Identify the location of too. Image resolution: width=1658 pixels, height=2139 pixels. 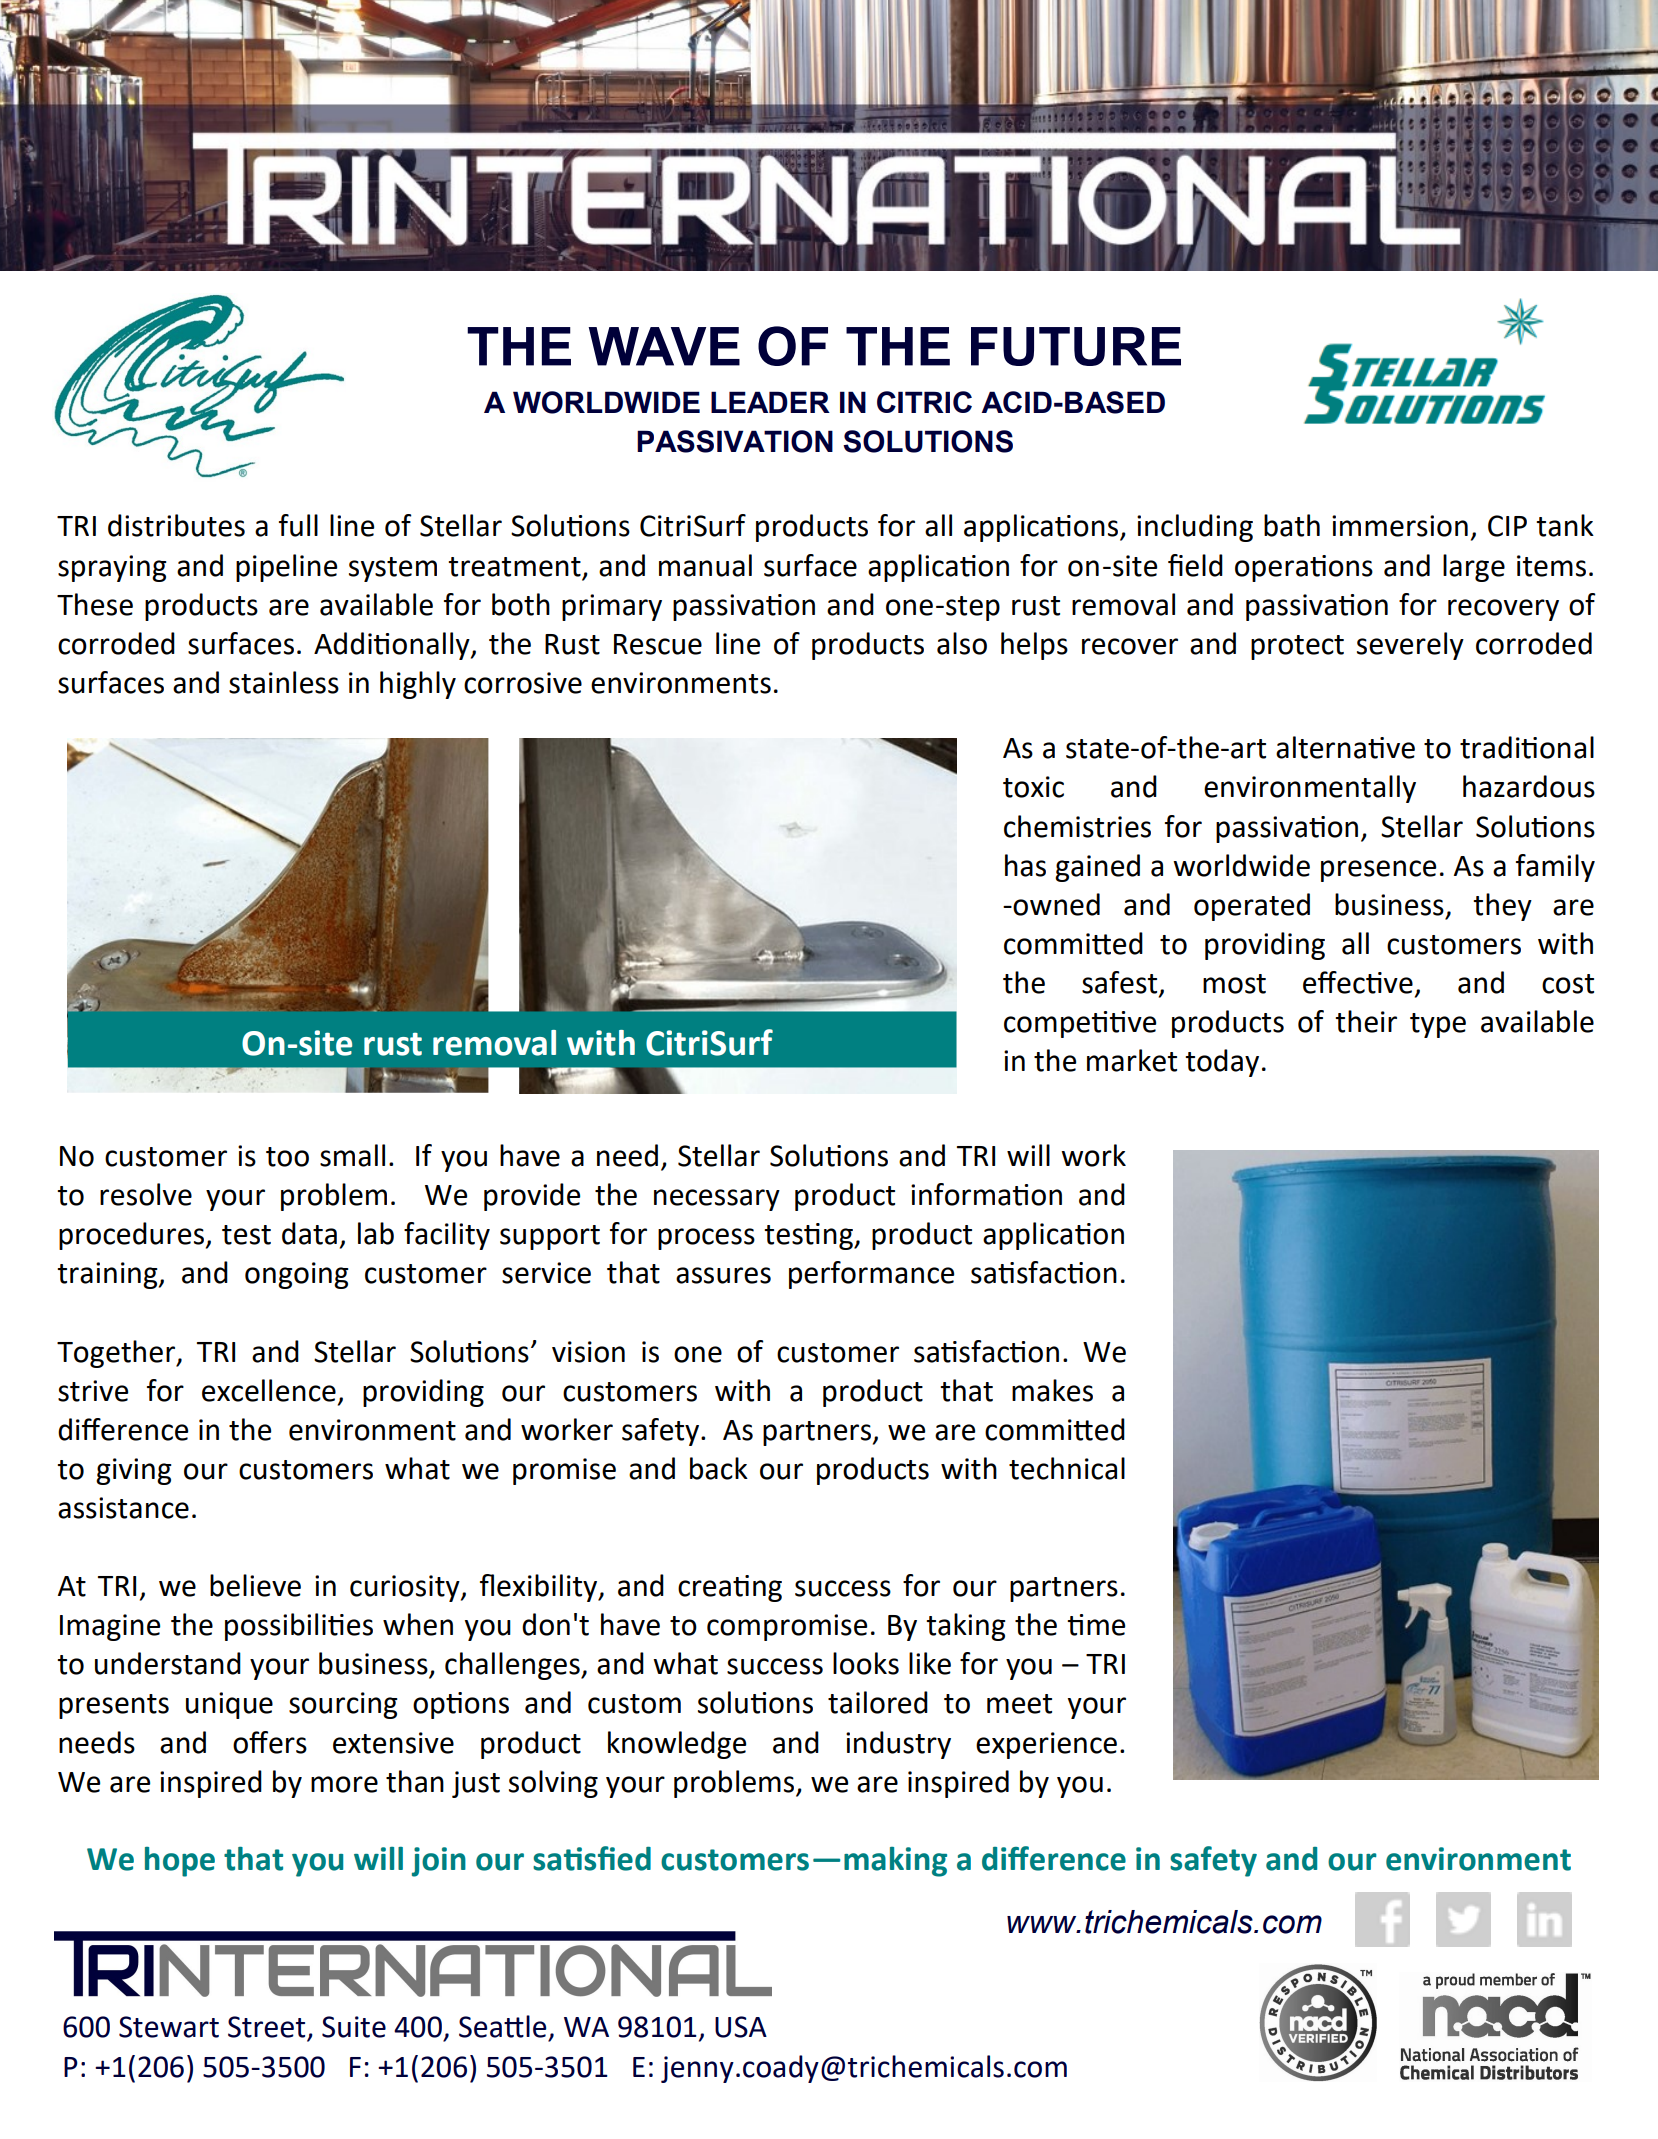
(287, 1157).
